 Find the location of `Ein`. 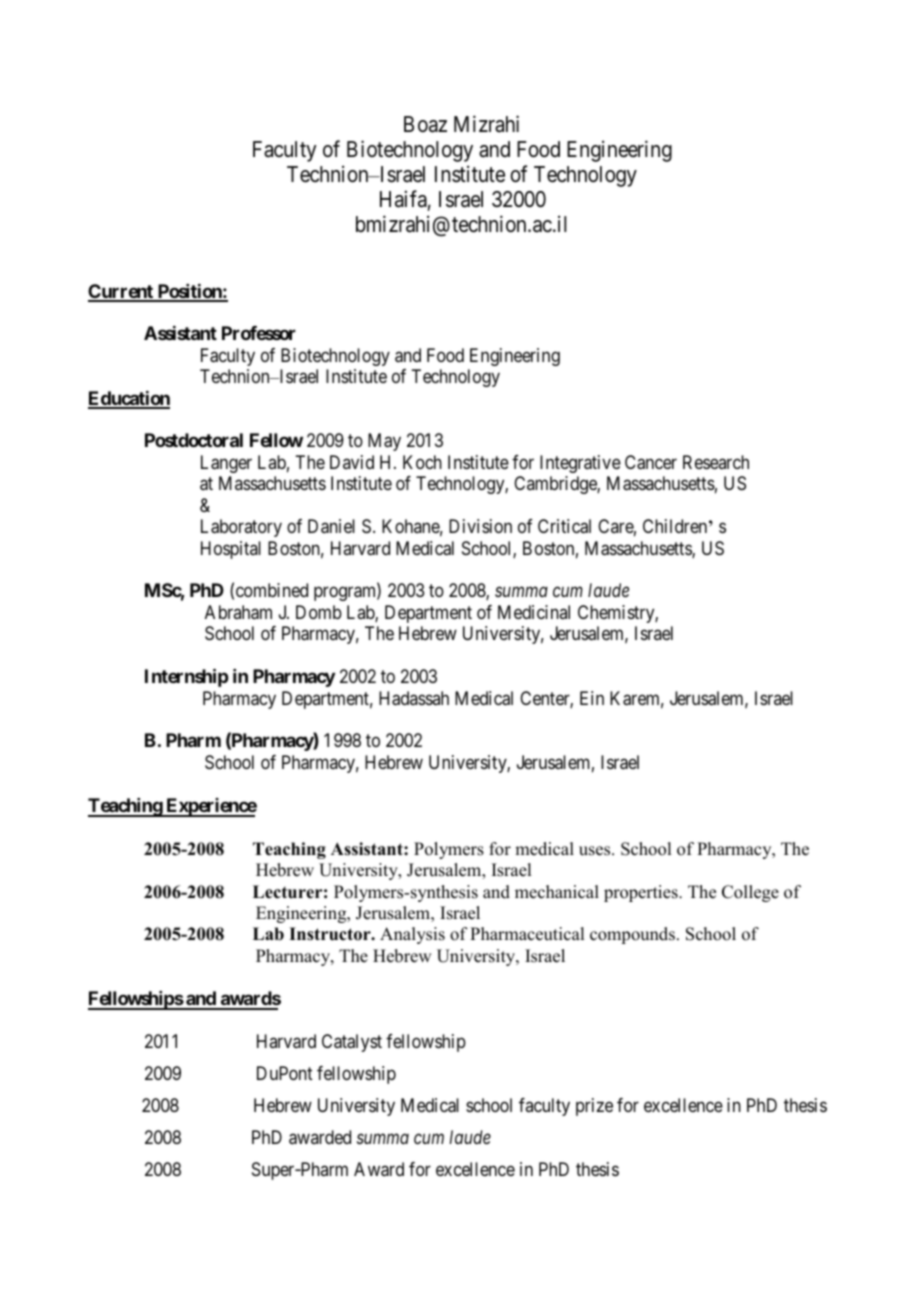

Ein is located at coordinates (592, 698).
